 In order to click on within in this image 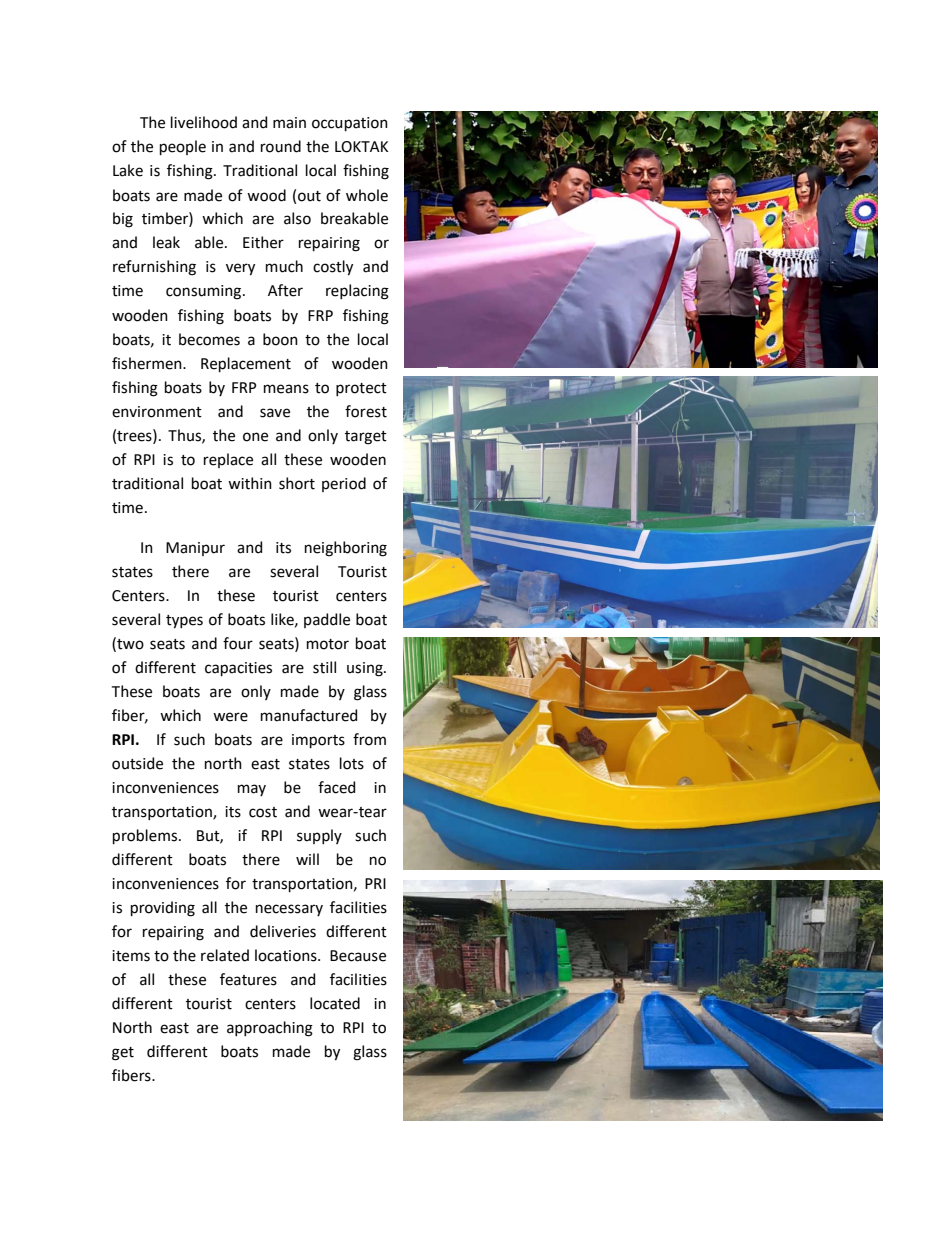, I will do `click(250, 483)`.
